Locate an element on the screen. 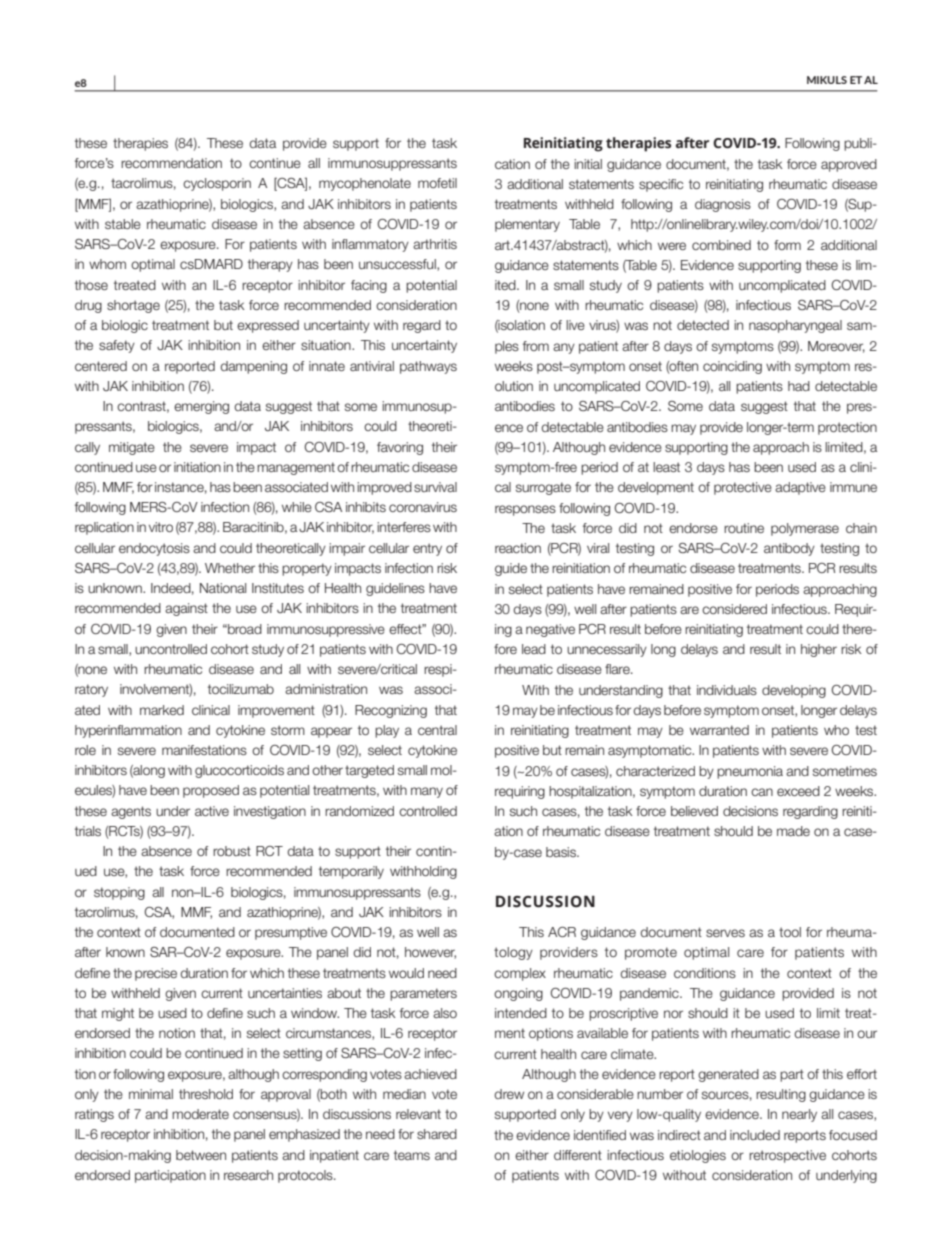 This screenshot has height=1233, width=952. included is located at coordinates (755, 1135).
